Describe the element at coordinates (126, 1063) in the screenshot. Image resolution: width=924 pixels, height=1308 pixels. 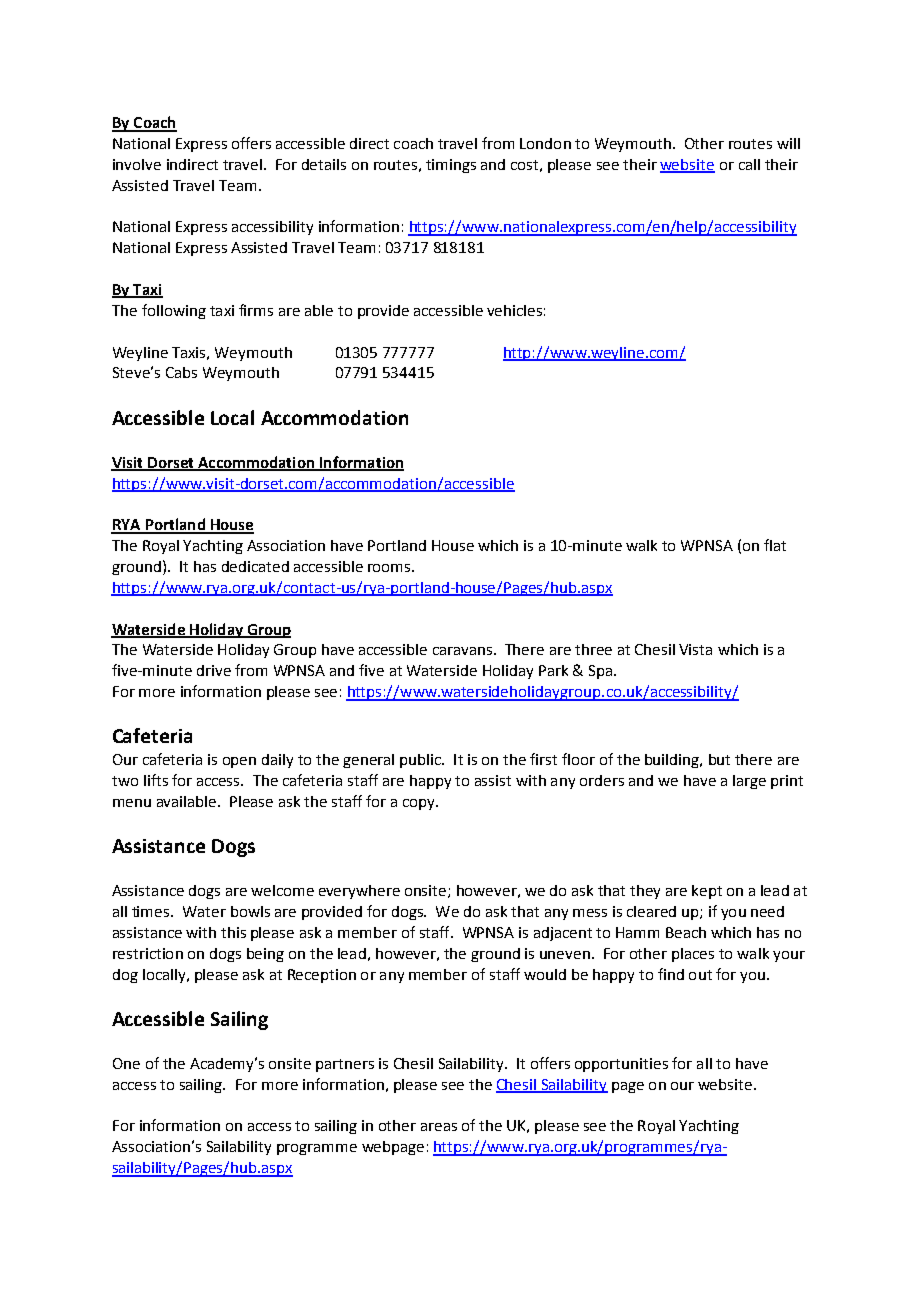
I see `One` at that location.
